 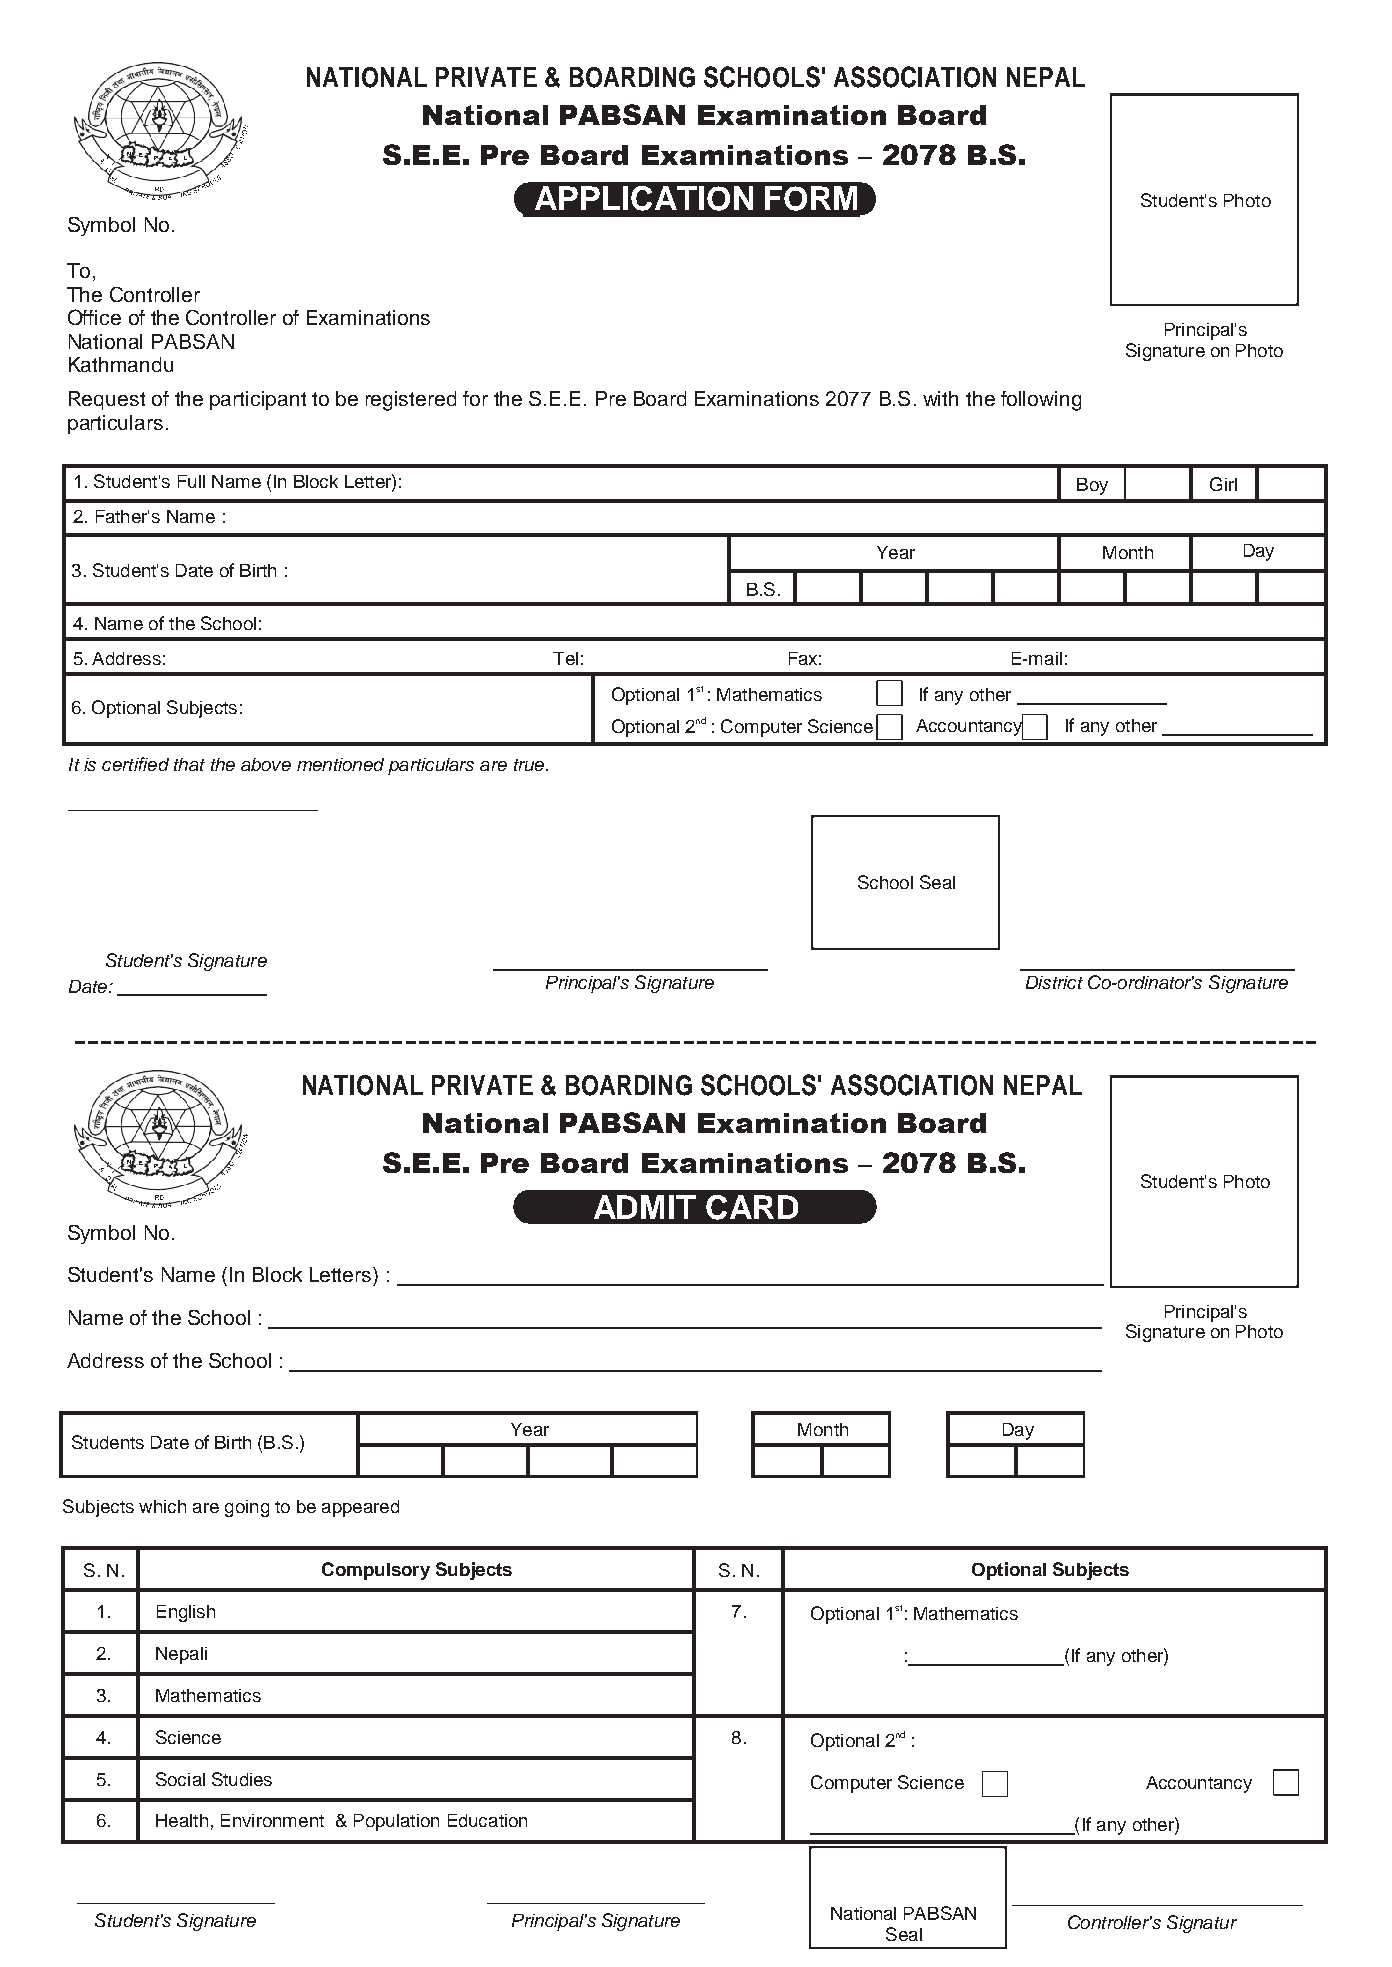 I want to click on following, so click(x=1041, y=401).
